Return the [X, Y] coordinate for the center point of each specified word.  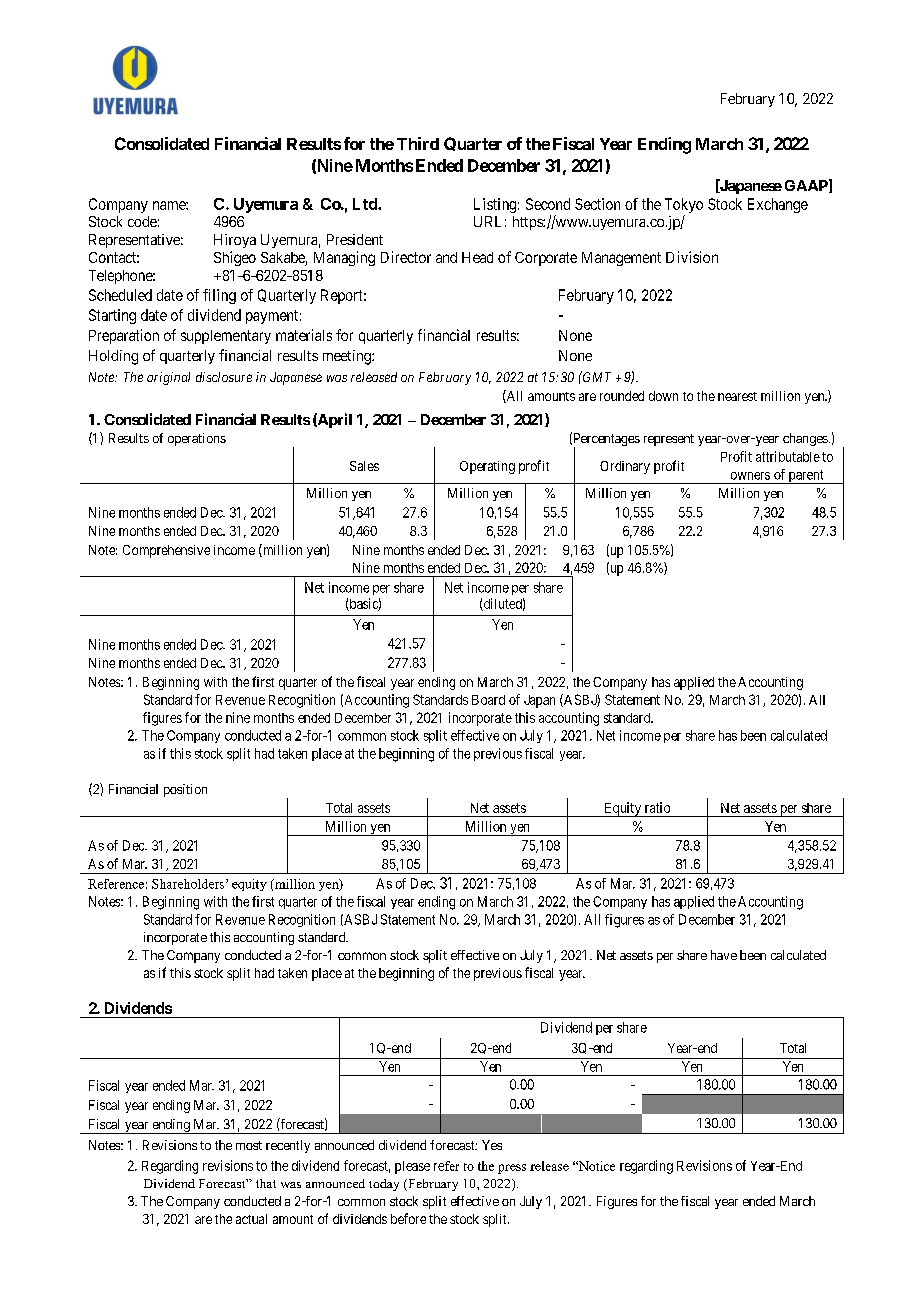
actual [251, 1219]
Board [488, 700]
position [185, 790]
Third [418, 143]
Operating [487, 467]
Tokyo [684, 205]
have [724, 955]
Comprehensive [166, 551]
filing [219, 296]
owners [750, 476]
